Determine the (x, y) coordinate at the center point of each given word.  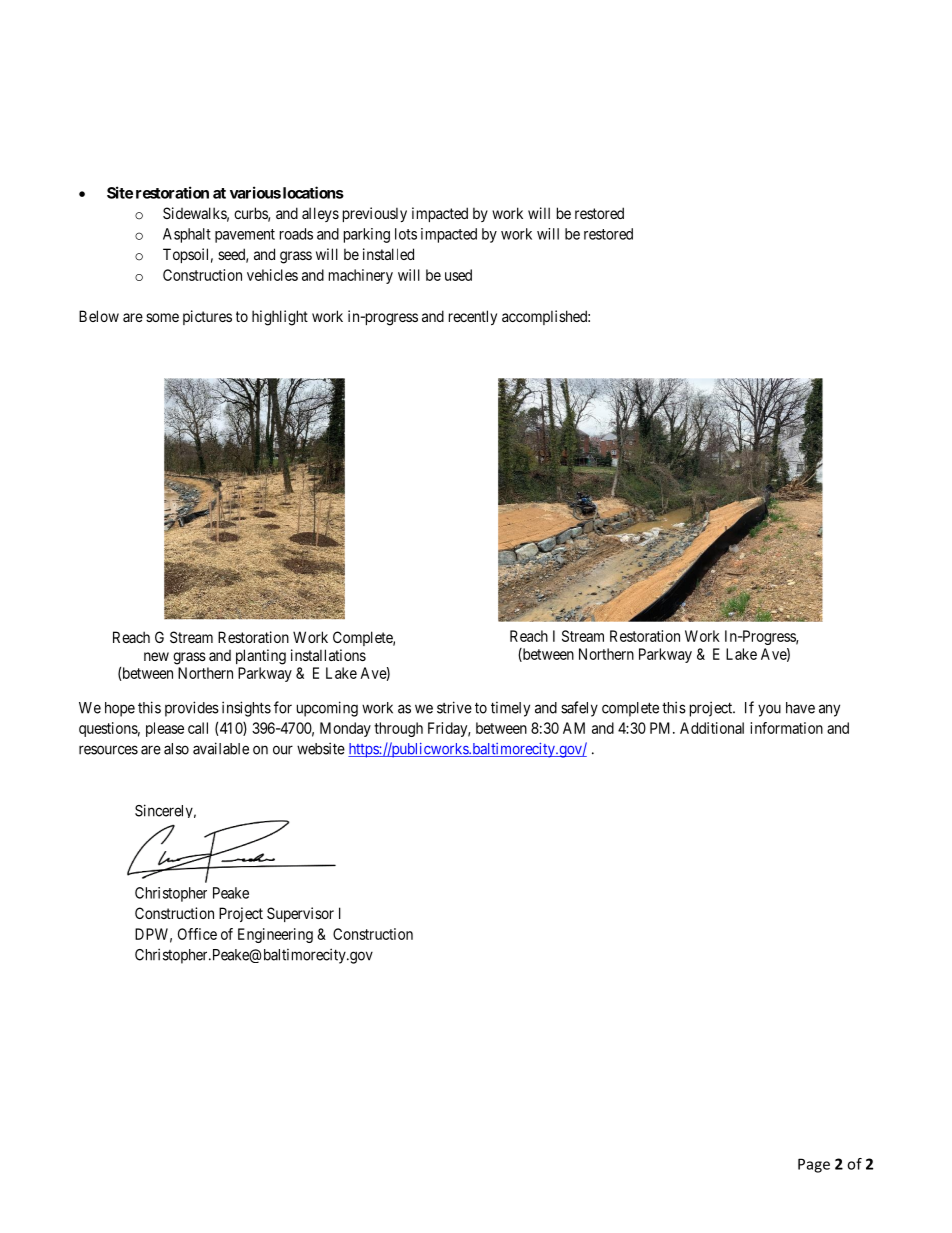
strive (454, 707)
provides (192, 709)
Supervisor (300, 914)
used (458, 275)
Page (814, 1165)
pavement (245, 236)
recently (473, 317)
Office (197, 934)
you (769, 710)
